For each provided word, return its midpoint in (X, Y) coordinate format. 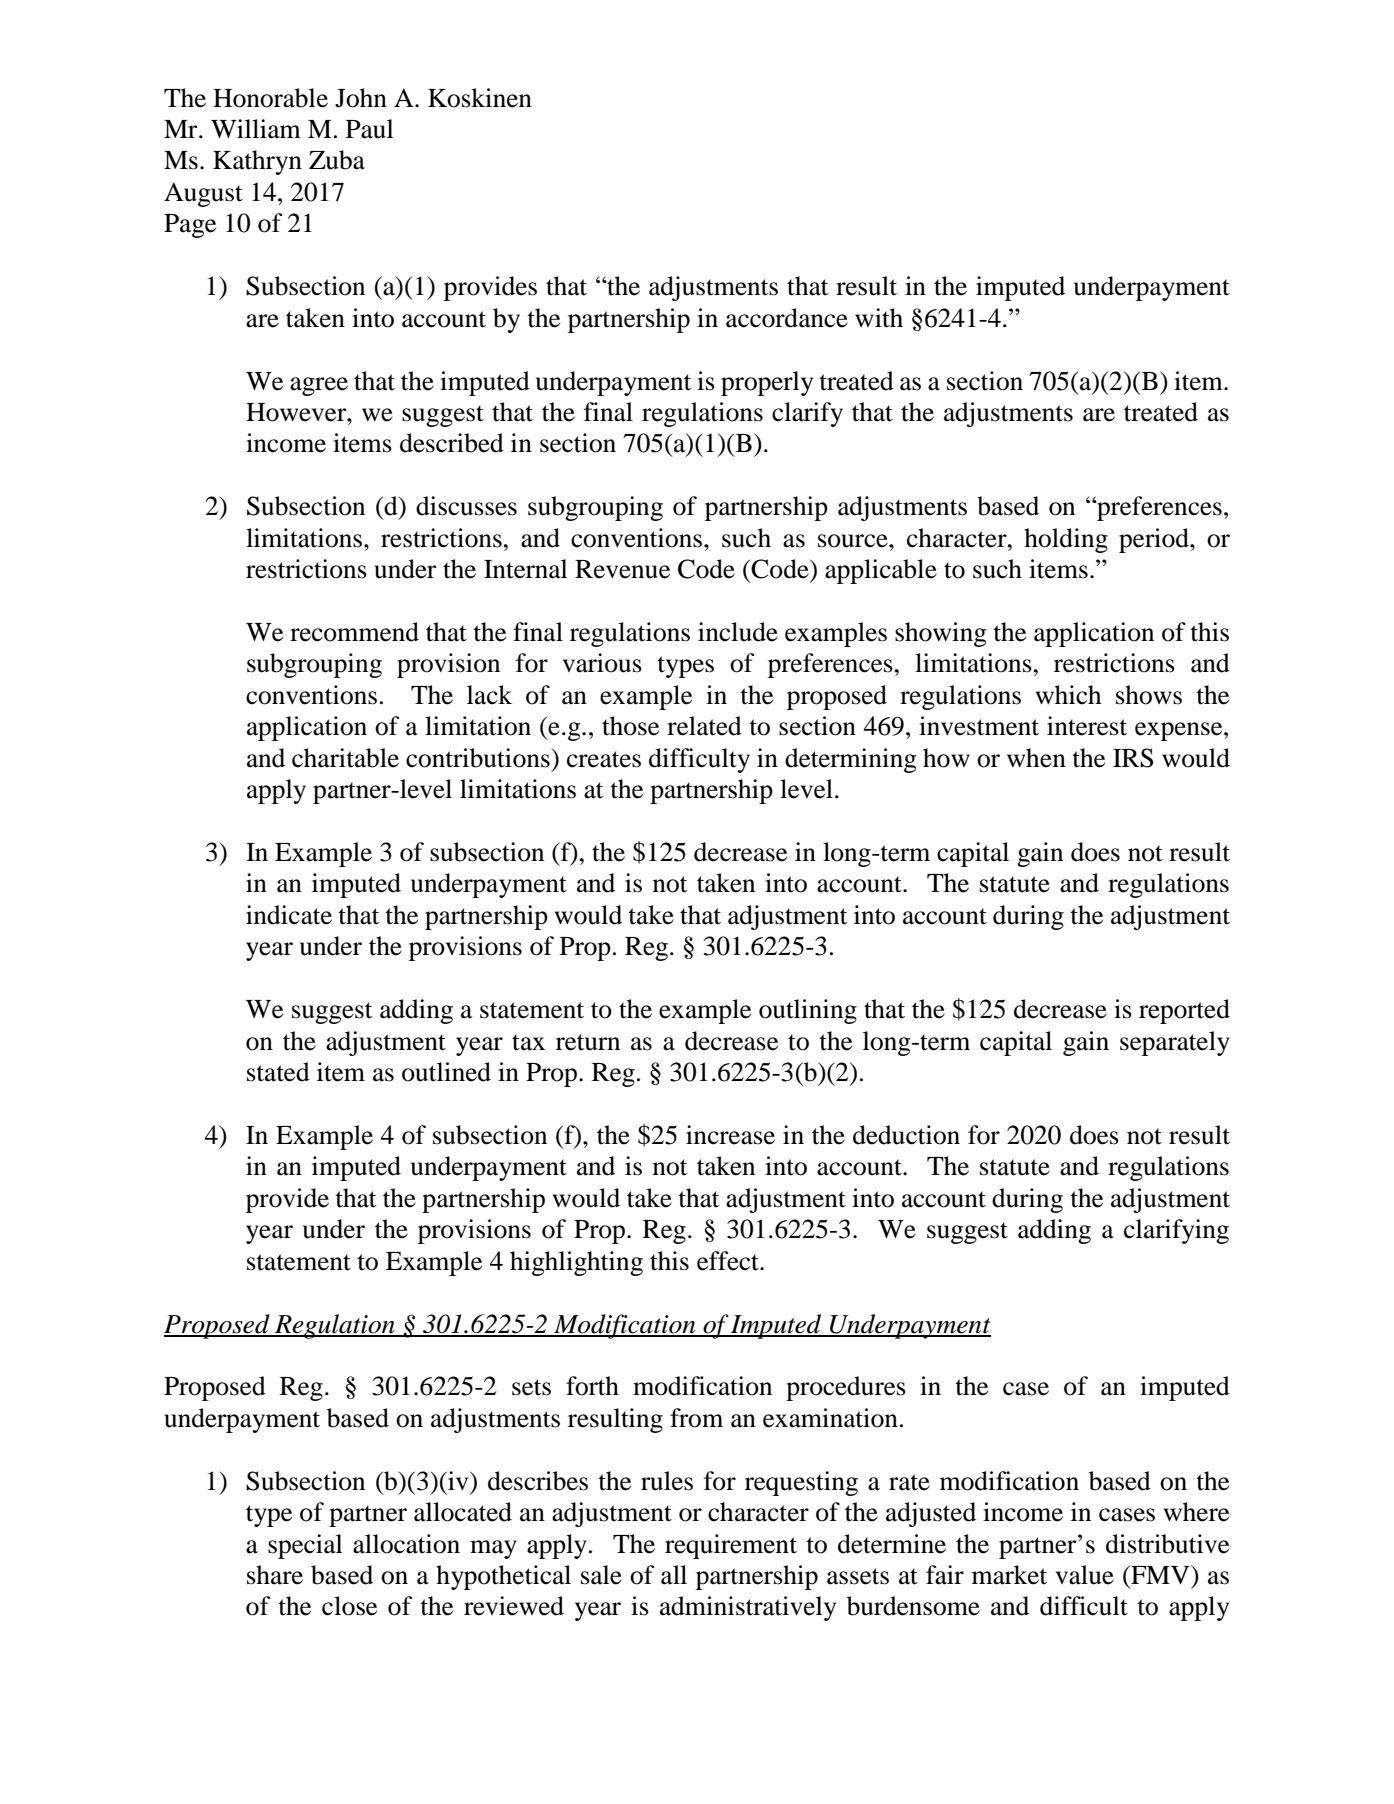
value (1085, 1575)
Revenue (622, 569)
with (879, 318)
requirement (731, 1546)
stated (278, 1072)
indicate (289, 915)
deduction (906, 1135)
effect (729, 1261)
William (256, 129)
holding (1066, 540)
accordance (787, 318)
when (1036, 758)
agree (319, 386)
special (305, 1546)
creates (604, 759)
